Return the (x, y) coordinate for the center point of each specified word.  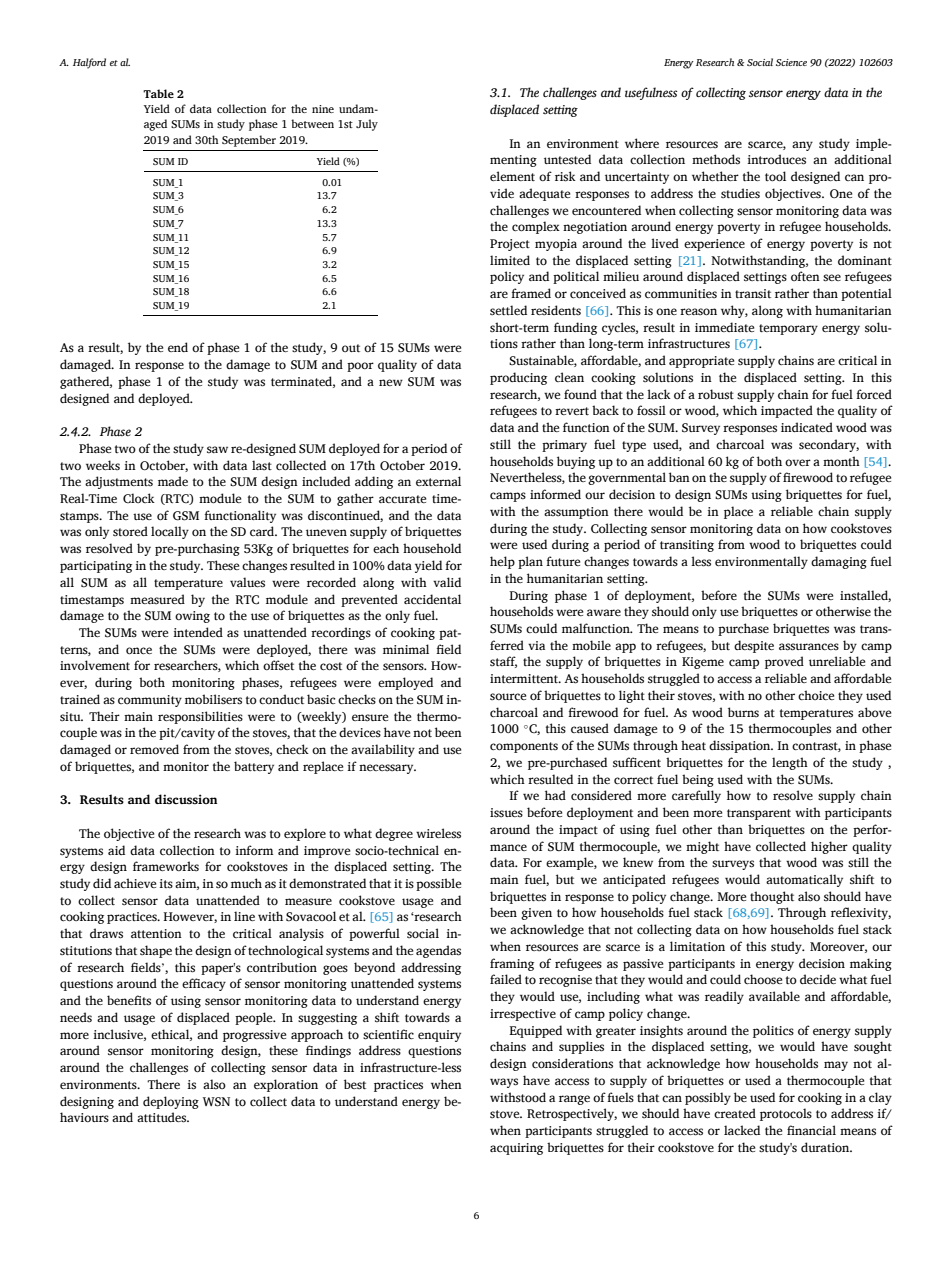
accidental (432, 599)
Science (791, 62)
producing (518, 378)
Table (158, 93)
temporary (788, 329)
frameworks (166, 866)
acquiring (516, 1149)
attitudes (163, 1117)
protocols (786, 1114)
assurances (809, 647)
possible (438, 884)
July (367, 125)
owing (192, 617)
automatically (804, 880)
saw (217, 449)
